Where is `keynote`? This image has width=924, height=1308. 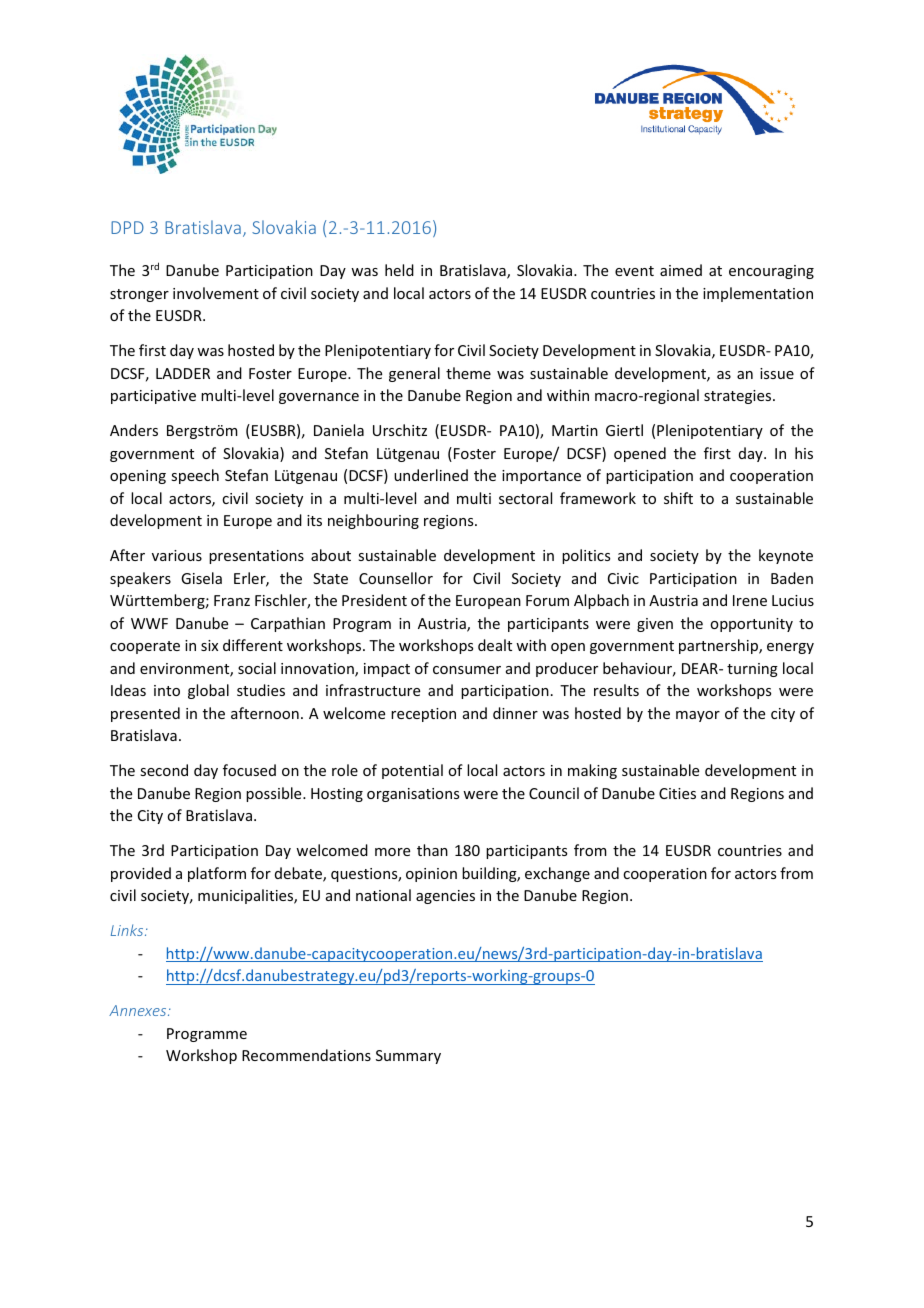
keynote is located at coordinates (786, 556).
